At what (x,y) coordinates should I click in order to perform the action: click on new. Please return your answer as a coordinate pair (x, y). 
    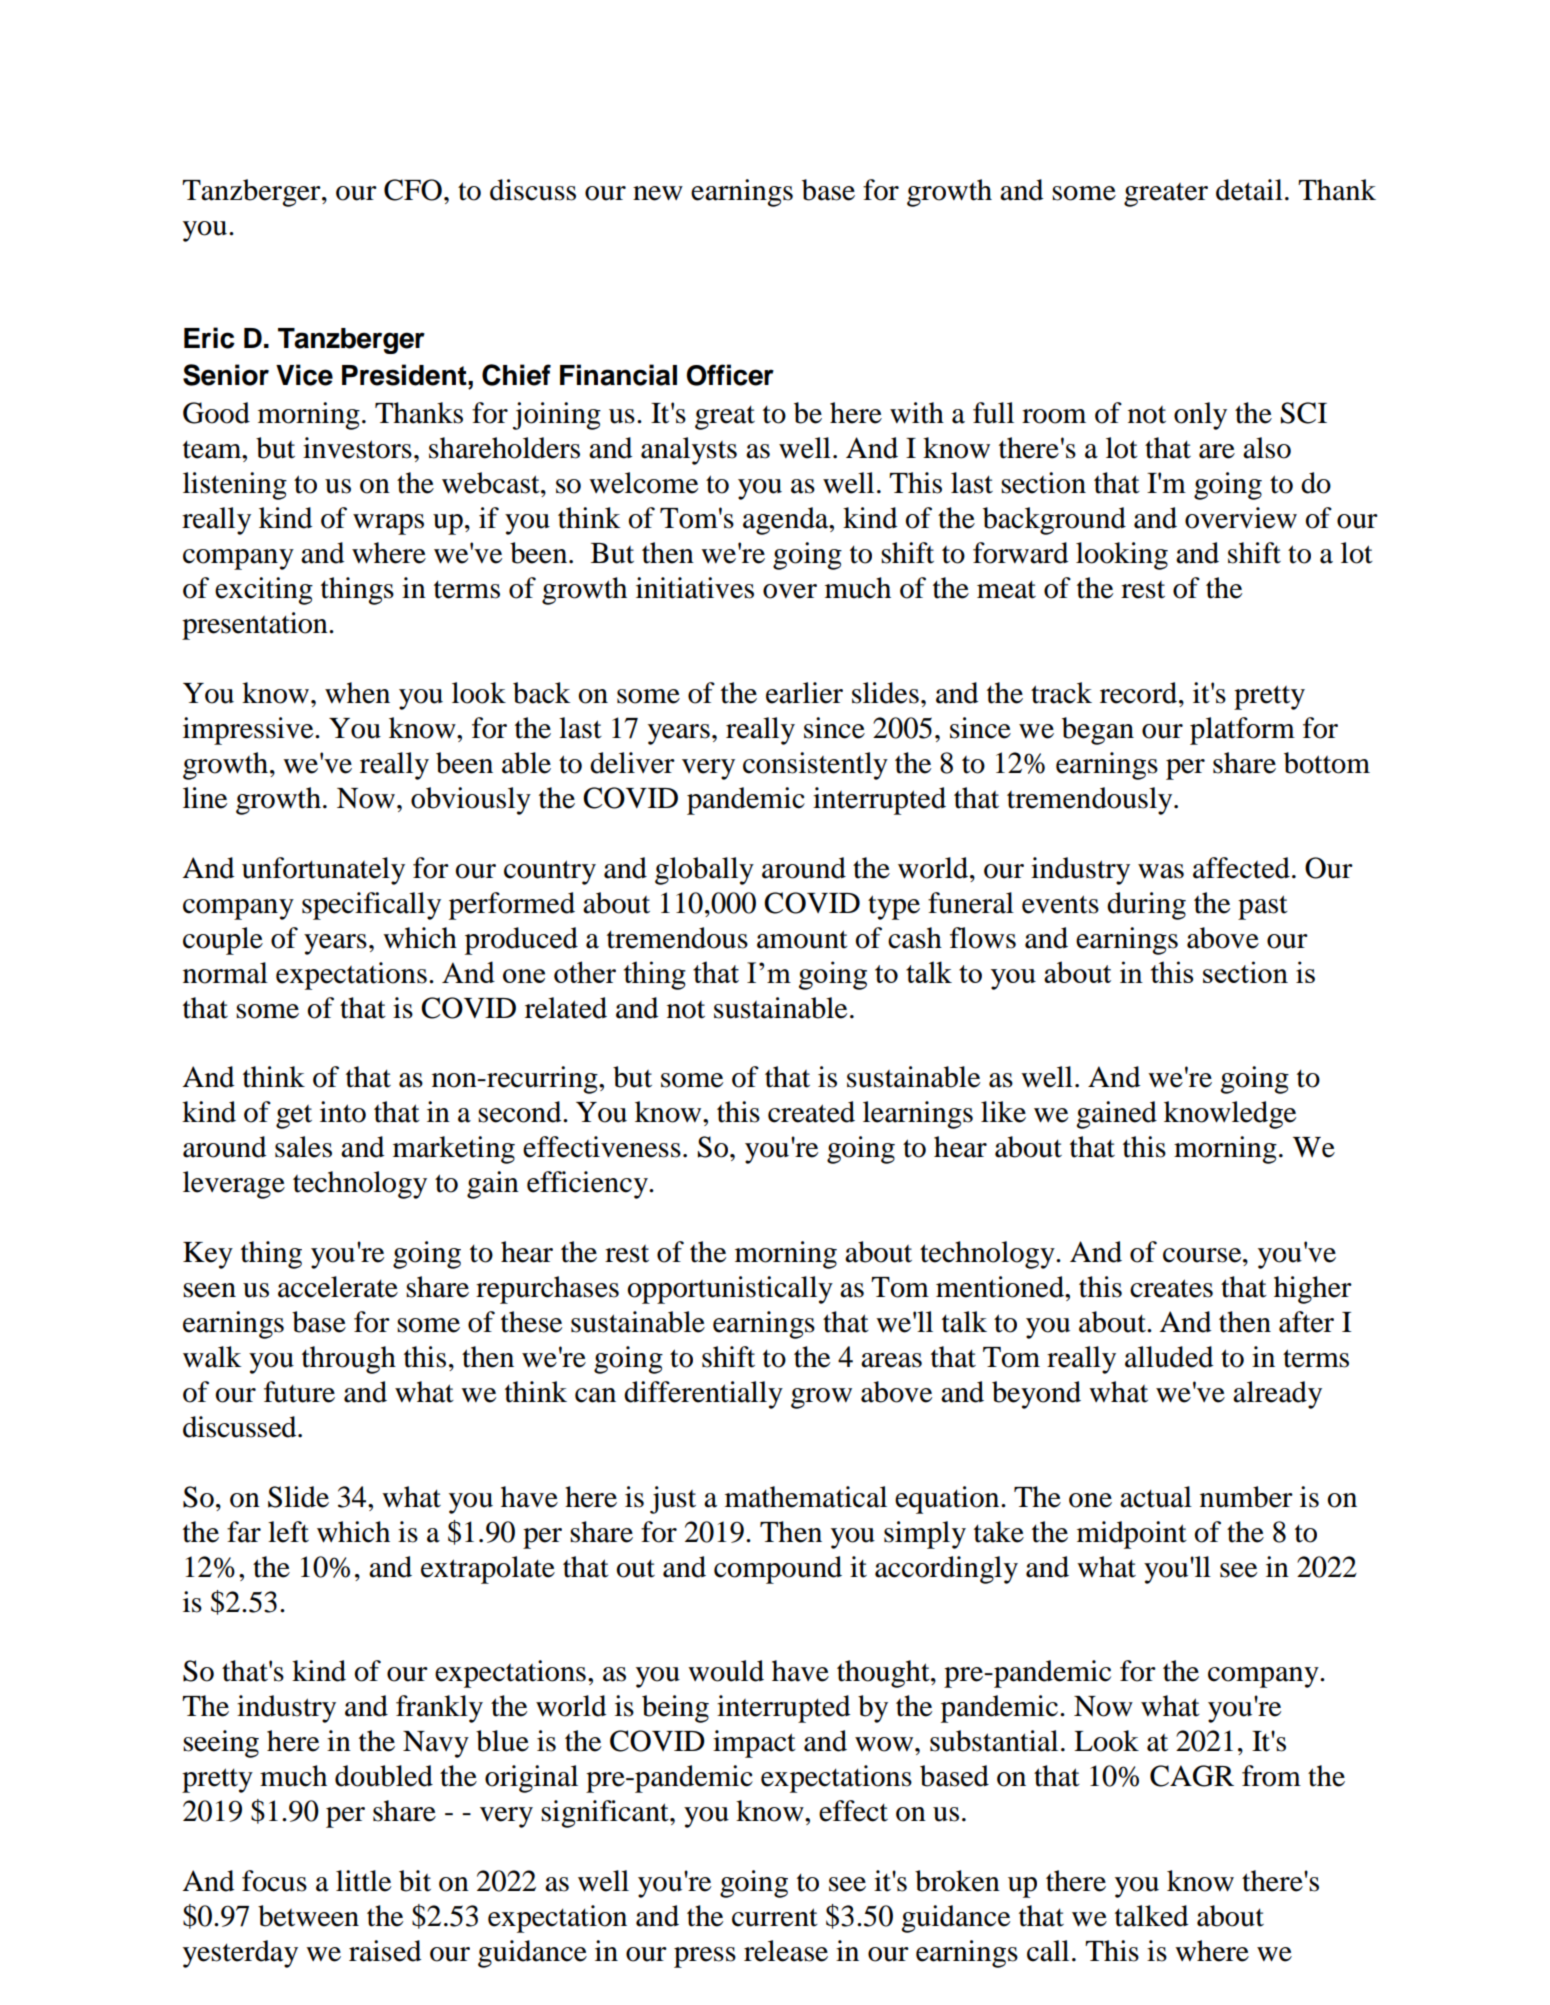
    Looking at the image, I should click on (658, 193).
